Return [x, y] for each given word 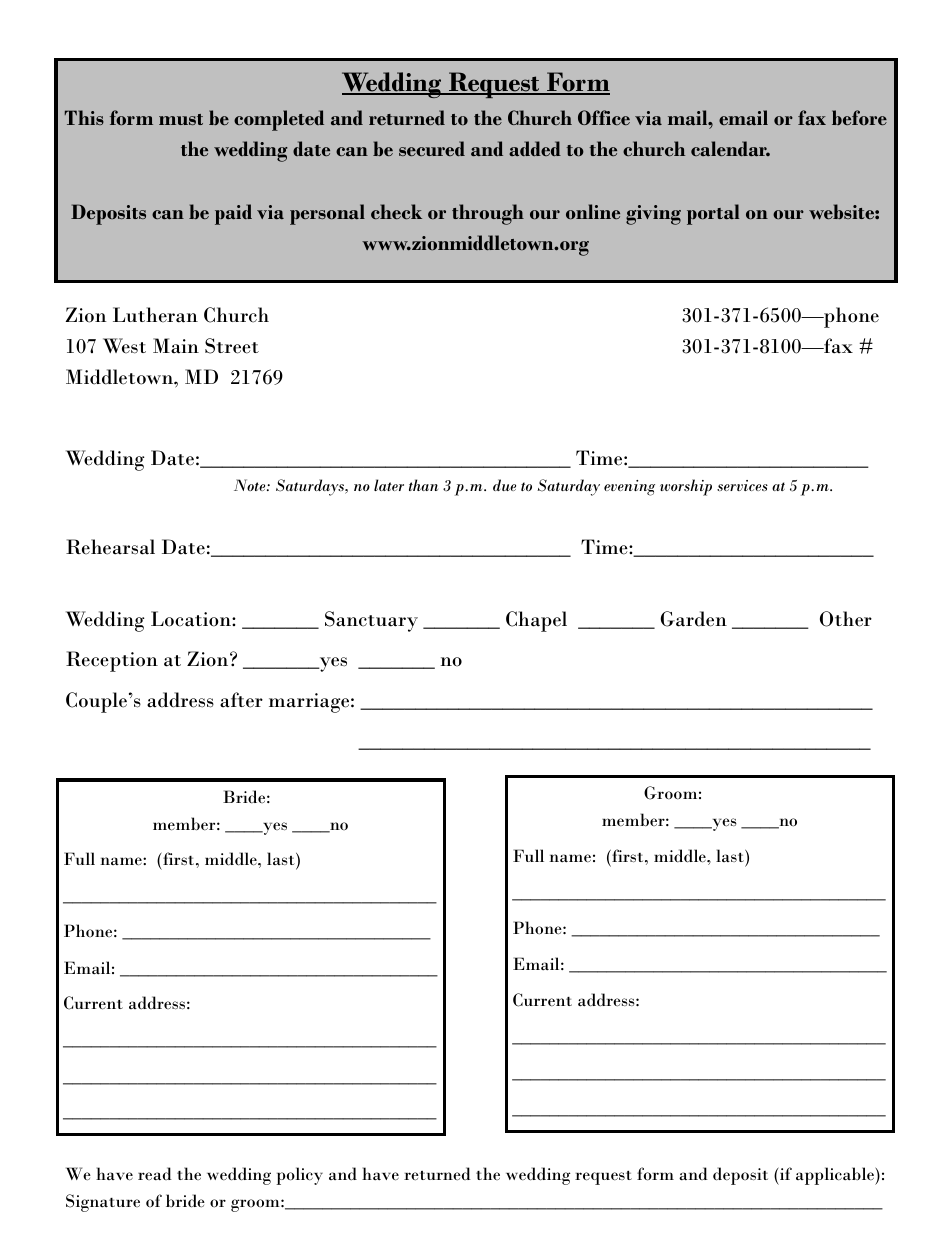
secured [432, 148]
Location [192, 619]
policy [299, 1176]
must [181, 119]
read [155, 1173]
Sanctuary [371, 621]
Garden [694, 619]
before [859, 117]
